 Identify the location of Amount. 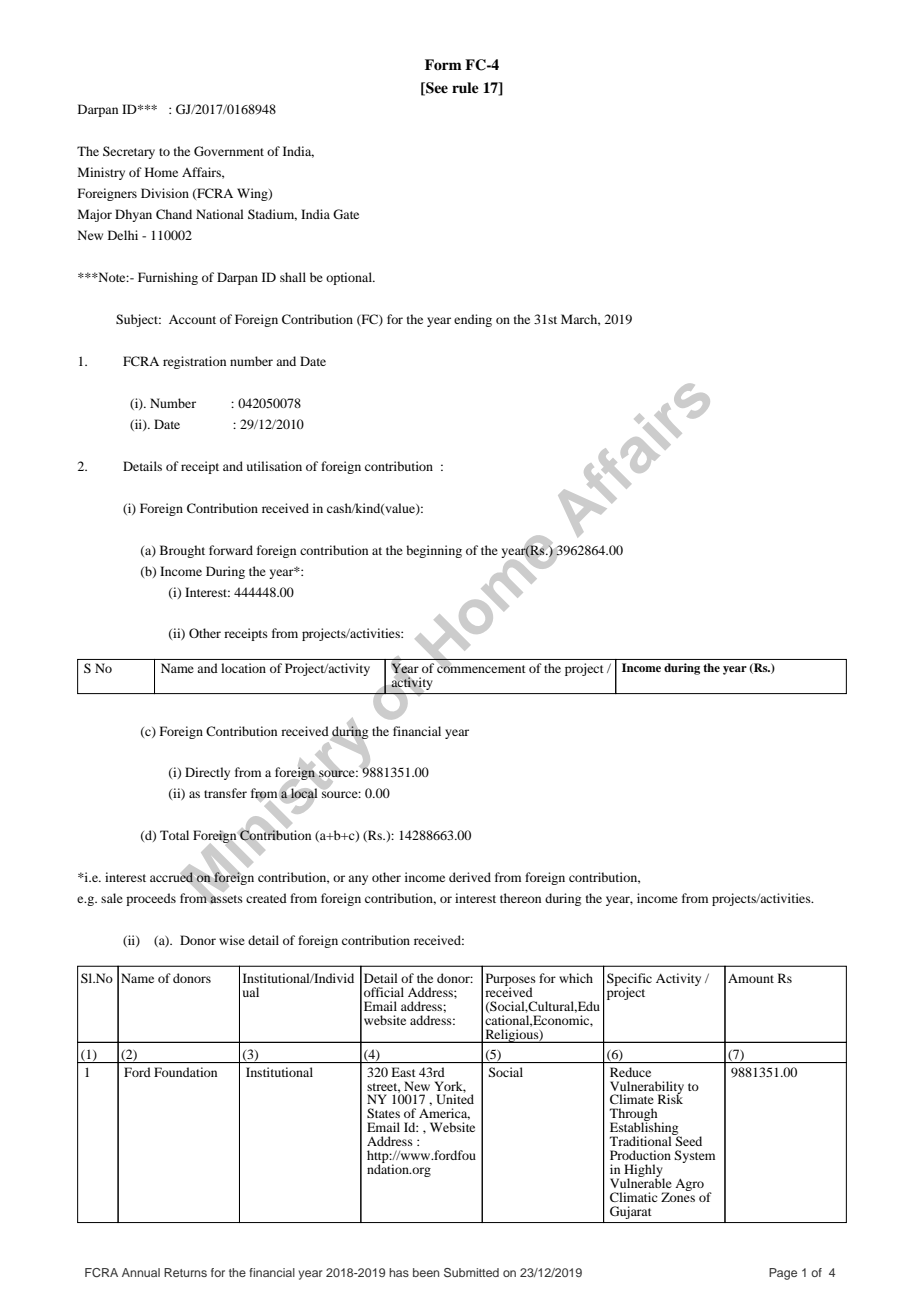
(751, 978).
